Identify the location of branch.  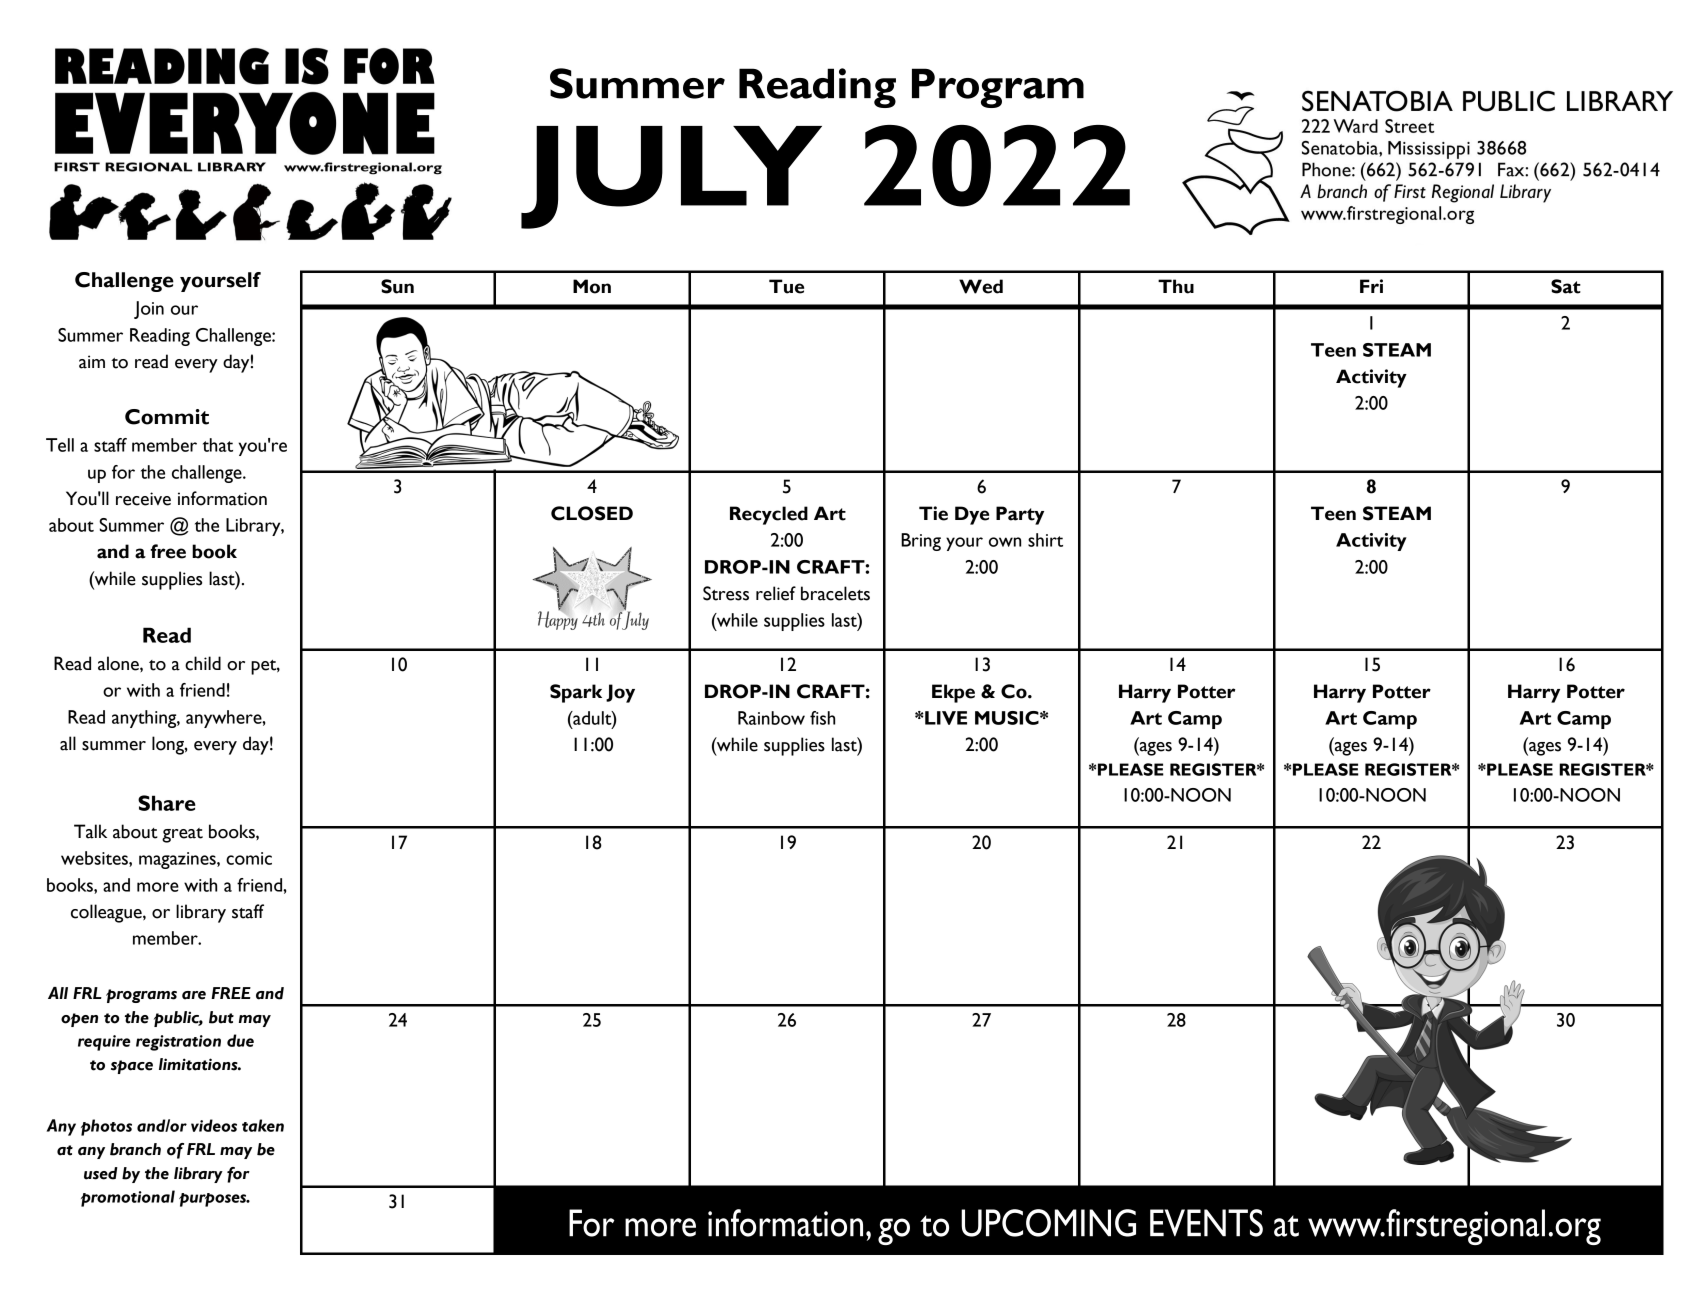
(135, 1149).
